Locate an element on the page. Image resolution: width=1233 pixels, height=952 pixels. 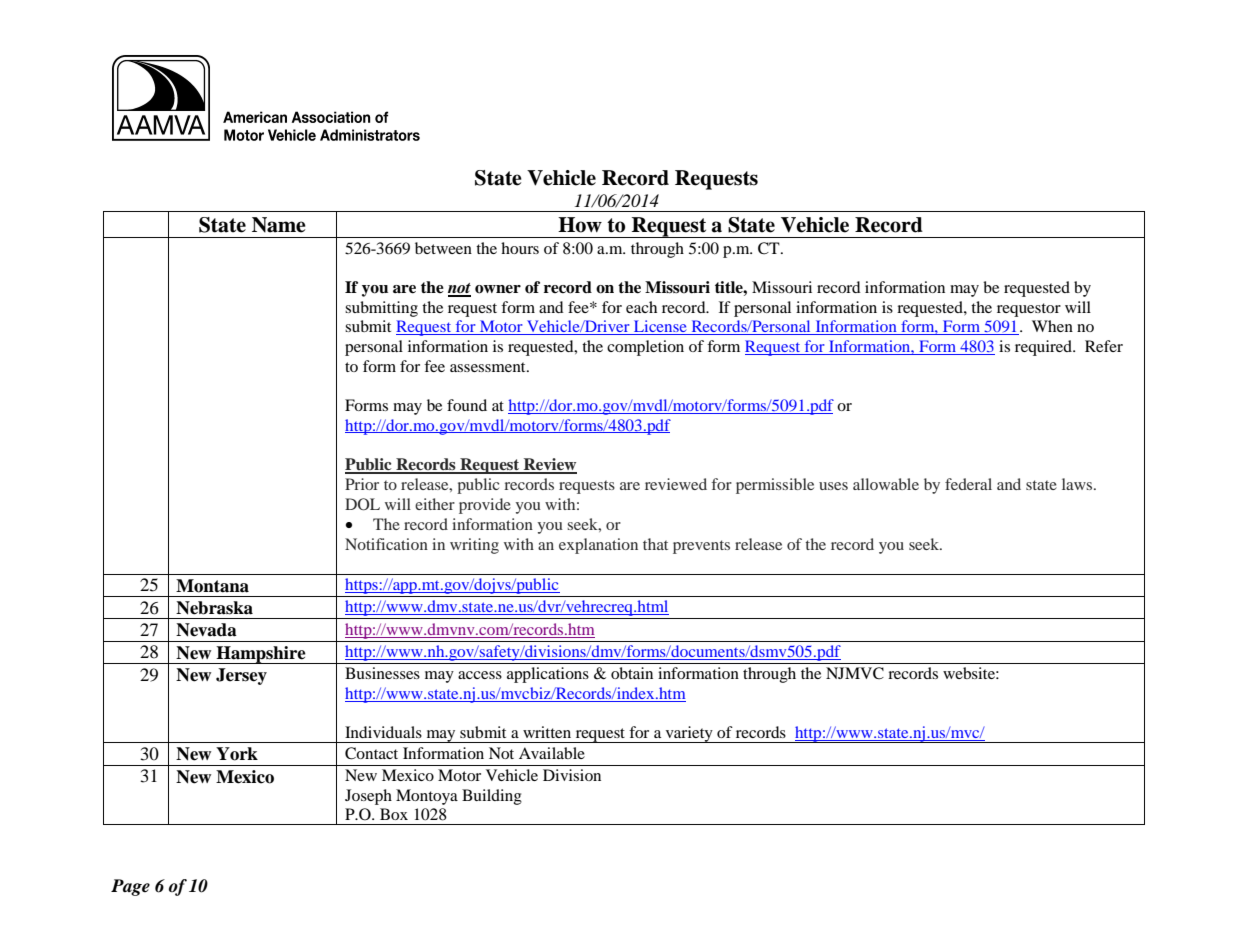
When is located at coordinates (1052, 326).
